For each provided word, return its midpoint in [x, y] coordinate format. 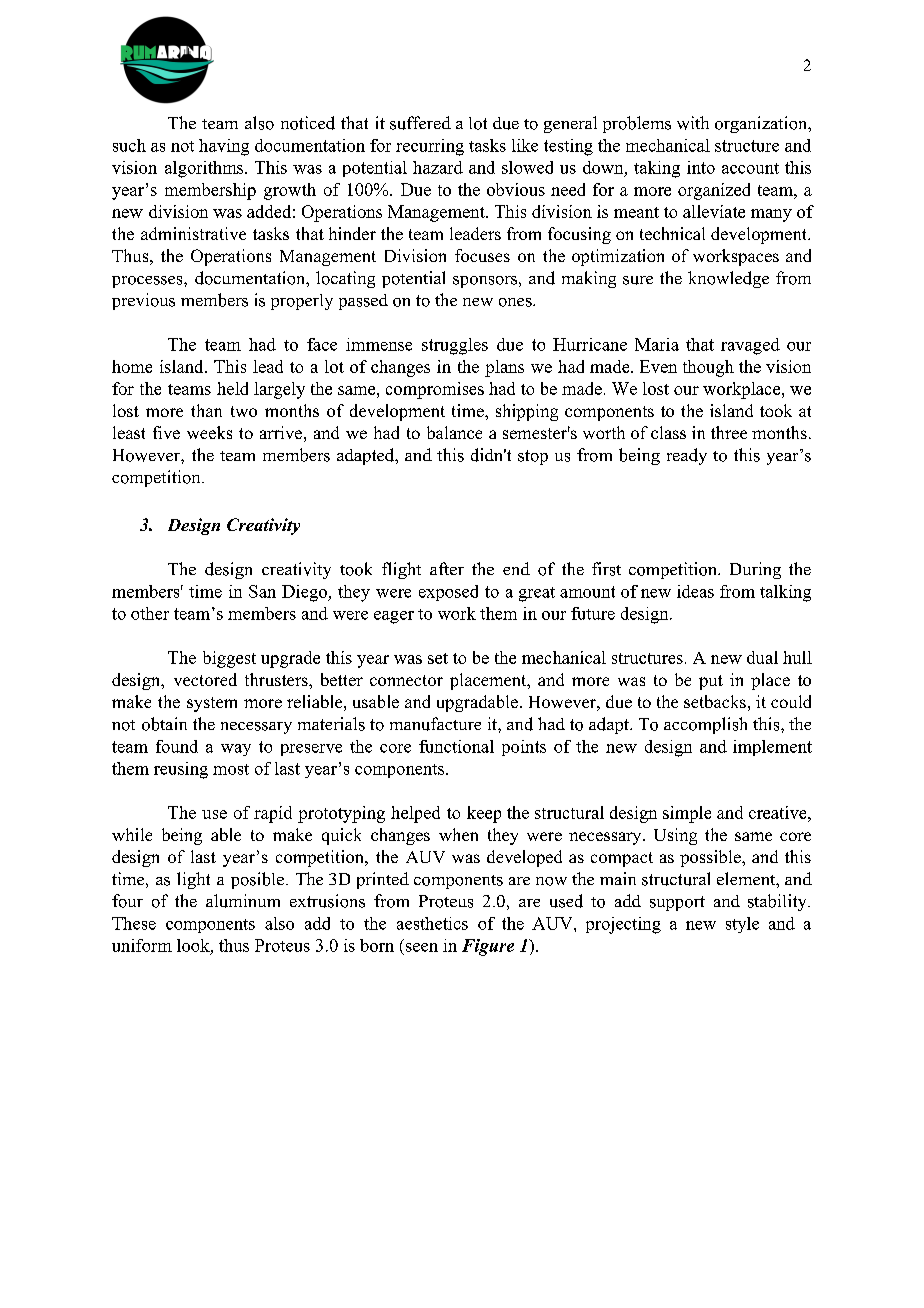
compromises [435, 390]
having [224, 147]
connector [406, 680]
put [711, 682]
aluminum [243, 901]
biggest [229, 659]
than [206, 410]
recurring [430, 147]
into [701, 167]
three [729, 432]
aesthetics [432, 923]
